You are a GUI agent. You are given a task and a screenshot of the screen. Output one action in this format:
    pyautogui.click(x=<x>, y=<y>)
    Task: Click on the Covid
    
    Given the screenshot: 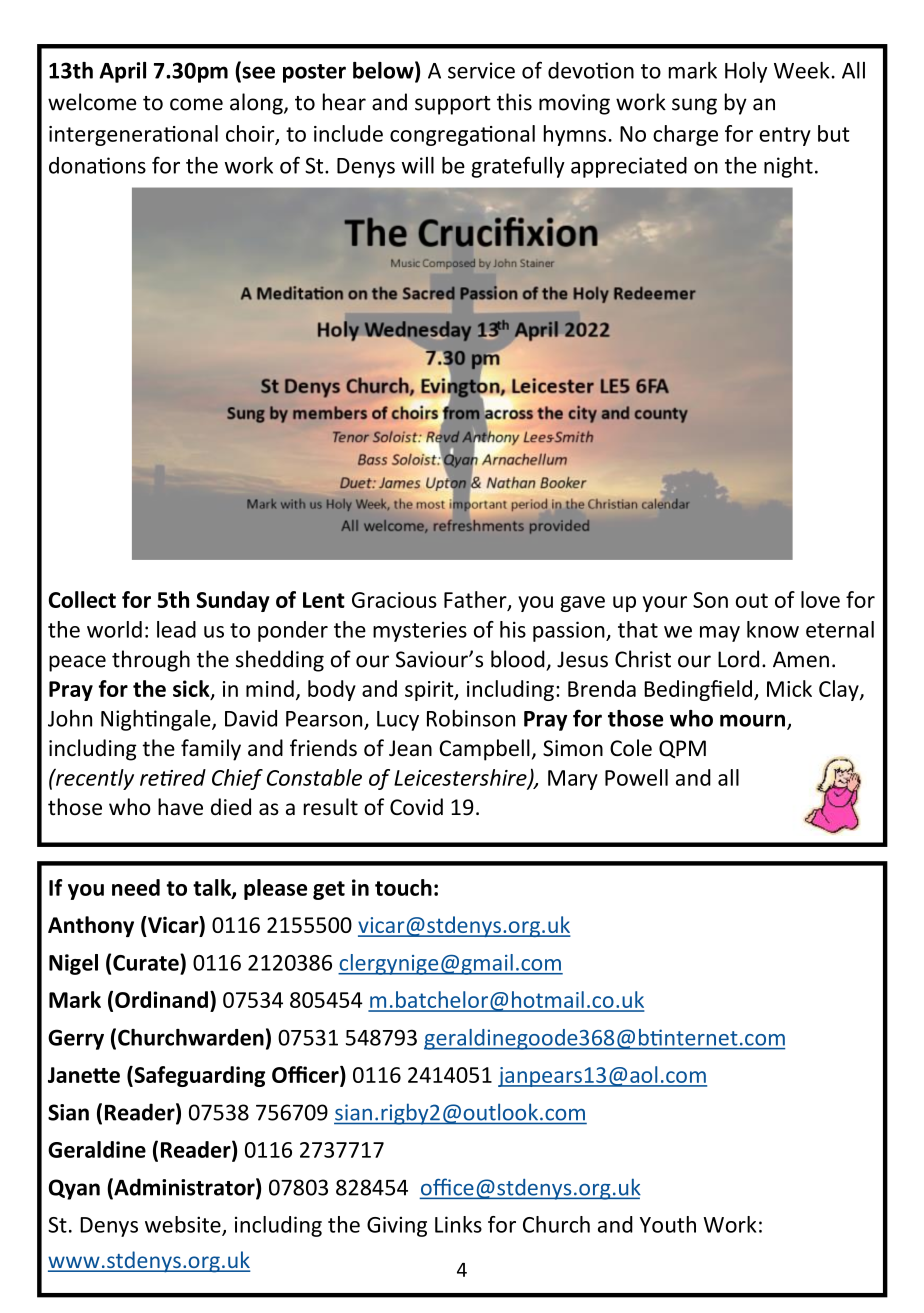 What is the action you would take?
    pyautogui.click(x=416, y=807)
